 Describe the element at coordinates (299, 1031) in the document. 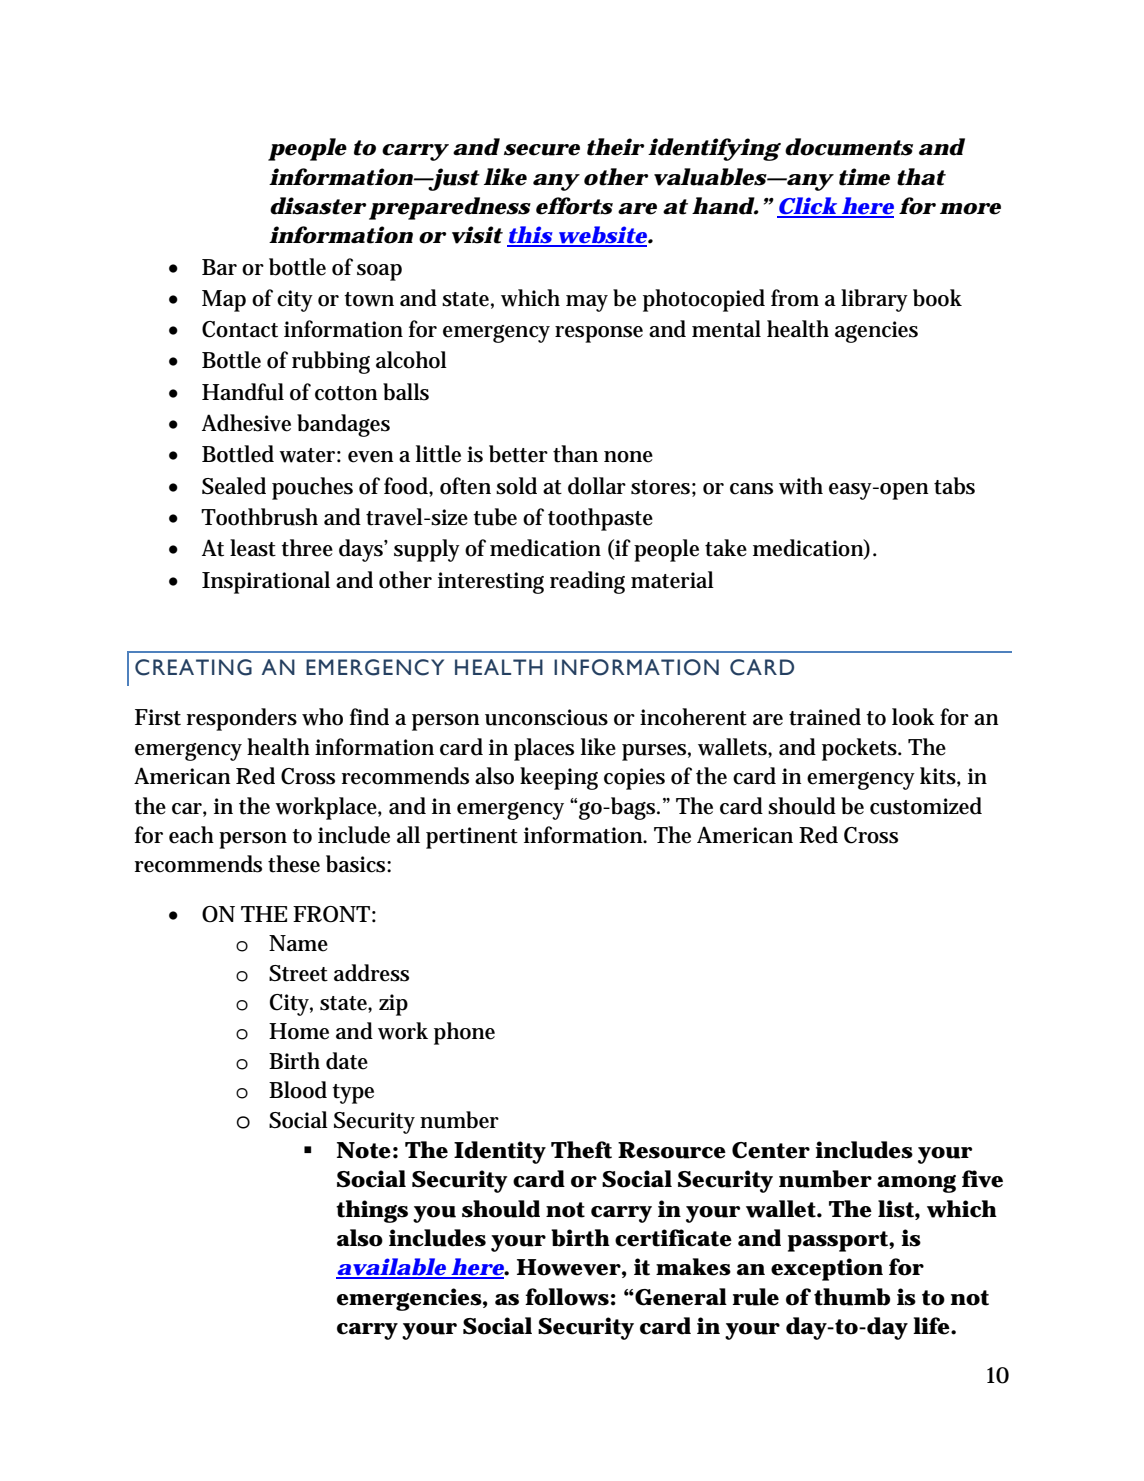

I see `Home` at that location.
